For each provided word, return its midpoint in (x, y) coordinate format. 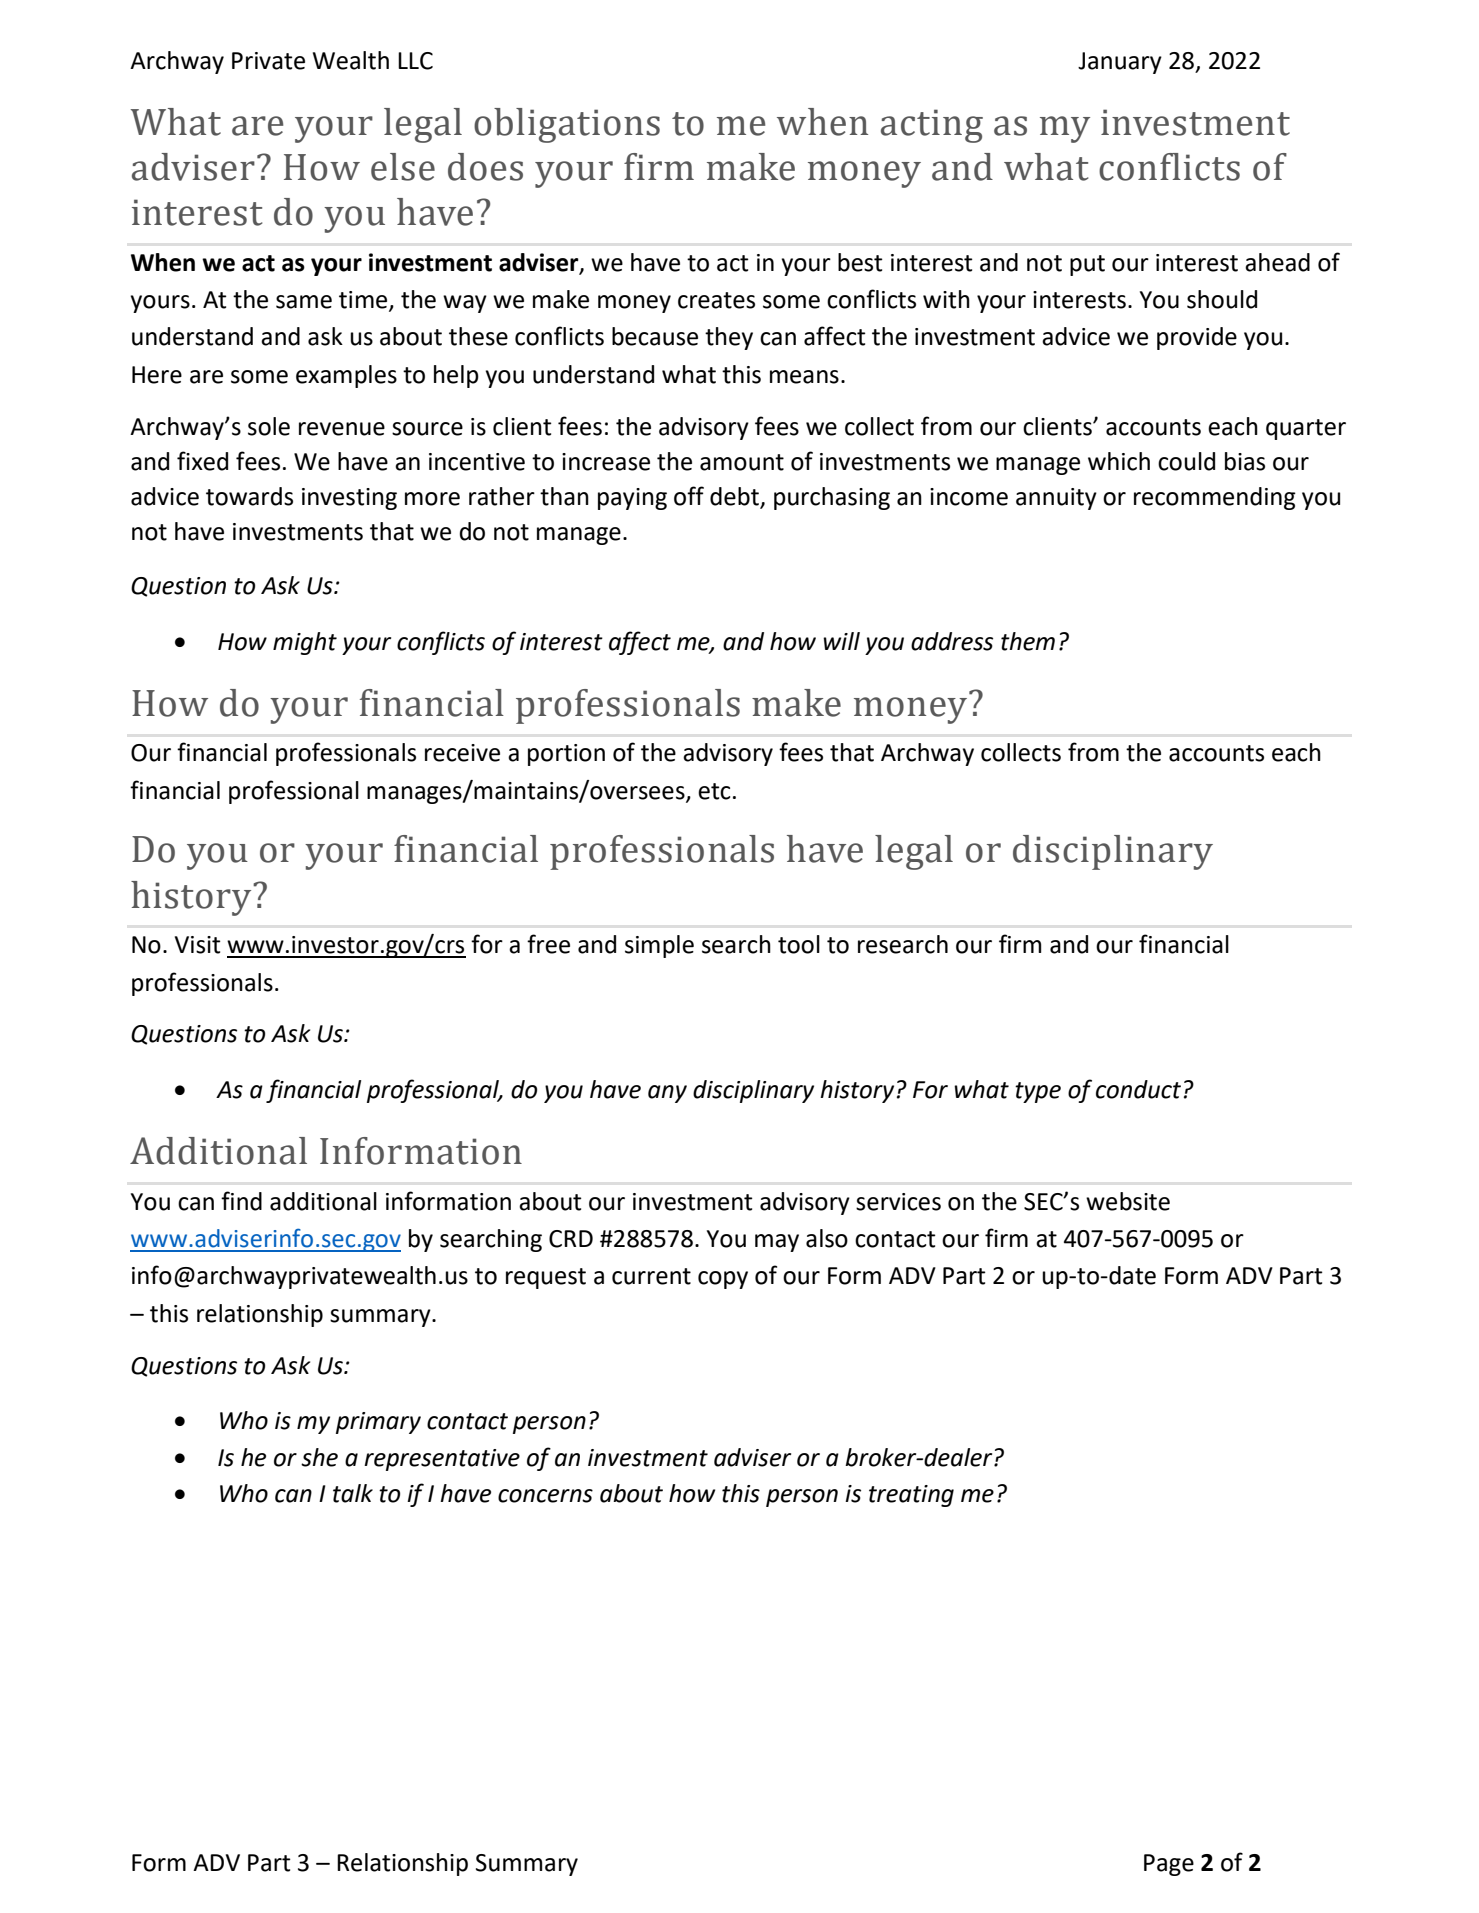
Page (1169, 1865)
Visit (198, 945)
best (860, 262)
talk (353, 1493)
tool (799, 944)
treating (911, 1496)
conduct (1138, 1089)
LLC (415, 61)
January (1120, 63)
